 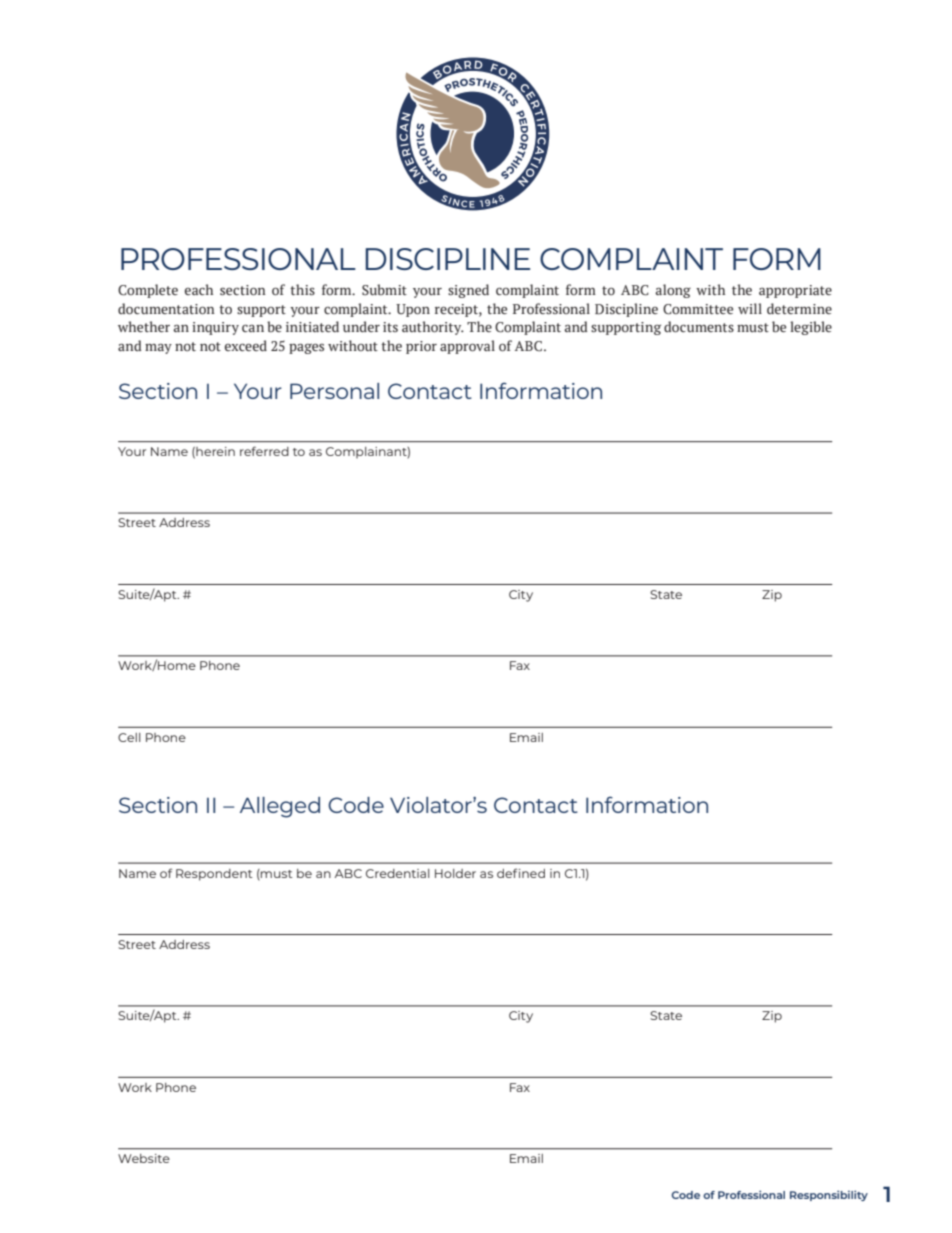 I want to click on referred, so click(x=264, y=451).
